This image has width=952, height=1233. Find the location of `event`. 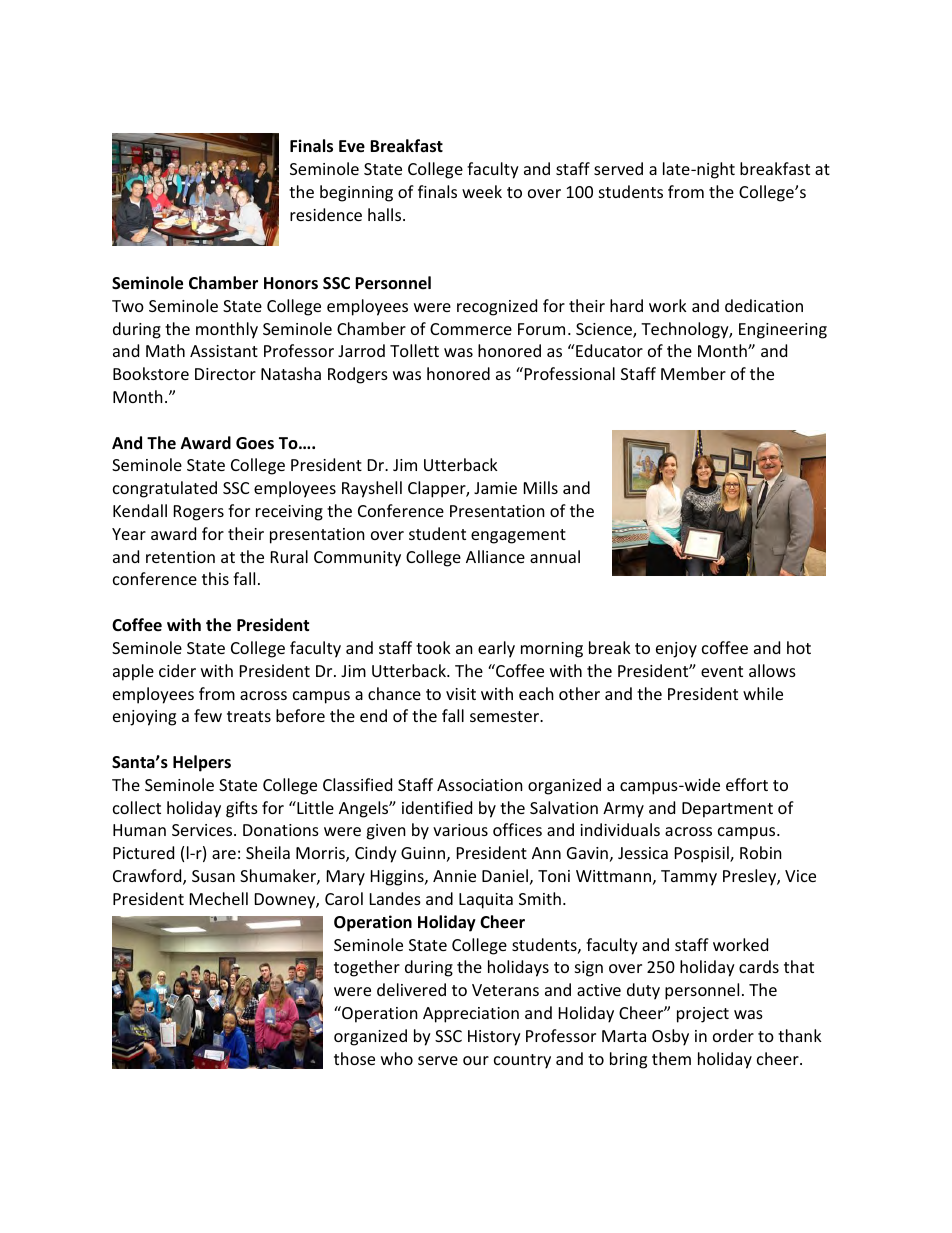

event is located at coordinates (722, 671).
